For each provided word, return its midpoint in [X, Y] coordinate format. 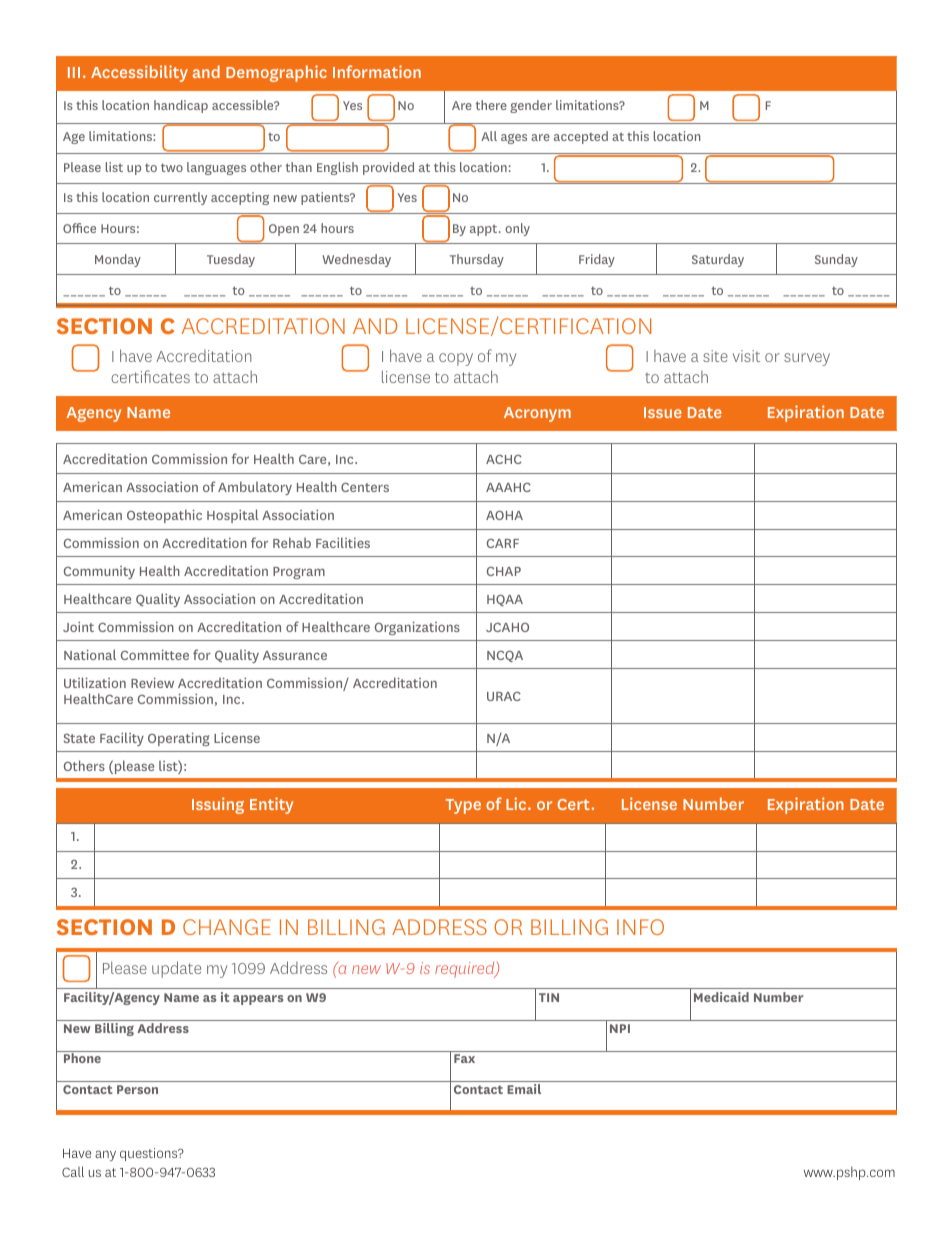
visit [746, 356]
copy [456, 359]
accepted [581, 137]
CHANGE [227, 927]
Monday [118, 260]
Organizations [417, 628]
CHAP [504, 571]
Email [524, 1089]
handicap [181, 106]
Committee [155, 654]
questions [150, 1154]
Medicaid [721, 997]
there [491, 105]
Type [463, 806]
